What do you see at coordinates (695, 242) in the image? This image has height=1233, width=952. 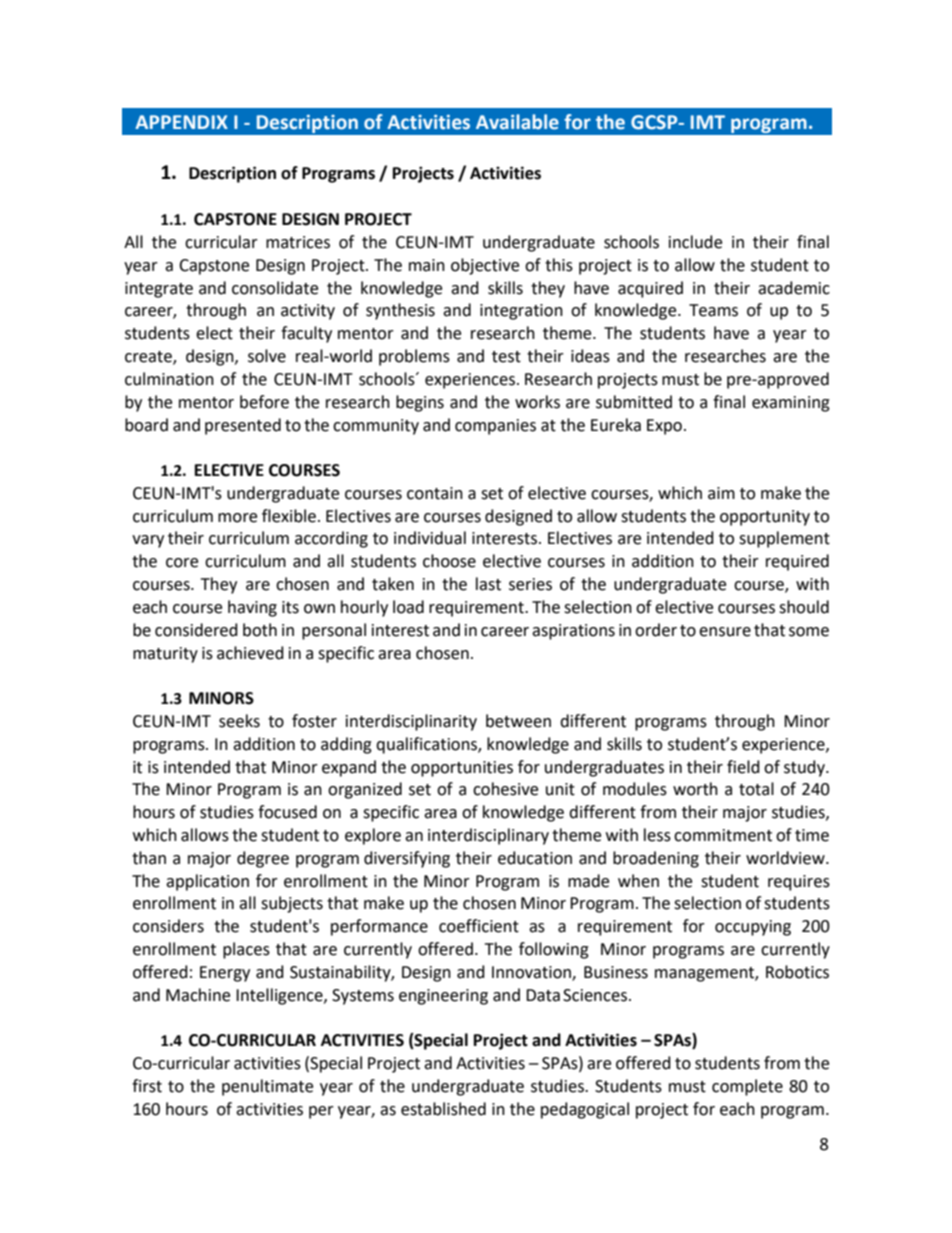 I see `include` at bounding box center [695, 242].
